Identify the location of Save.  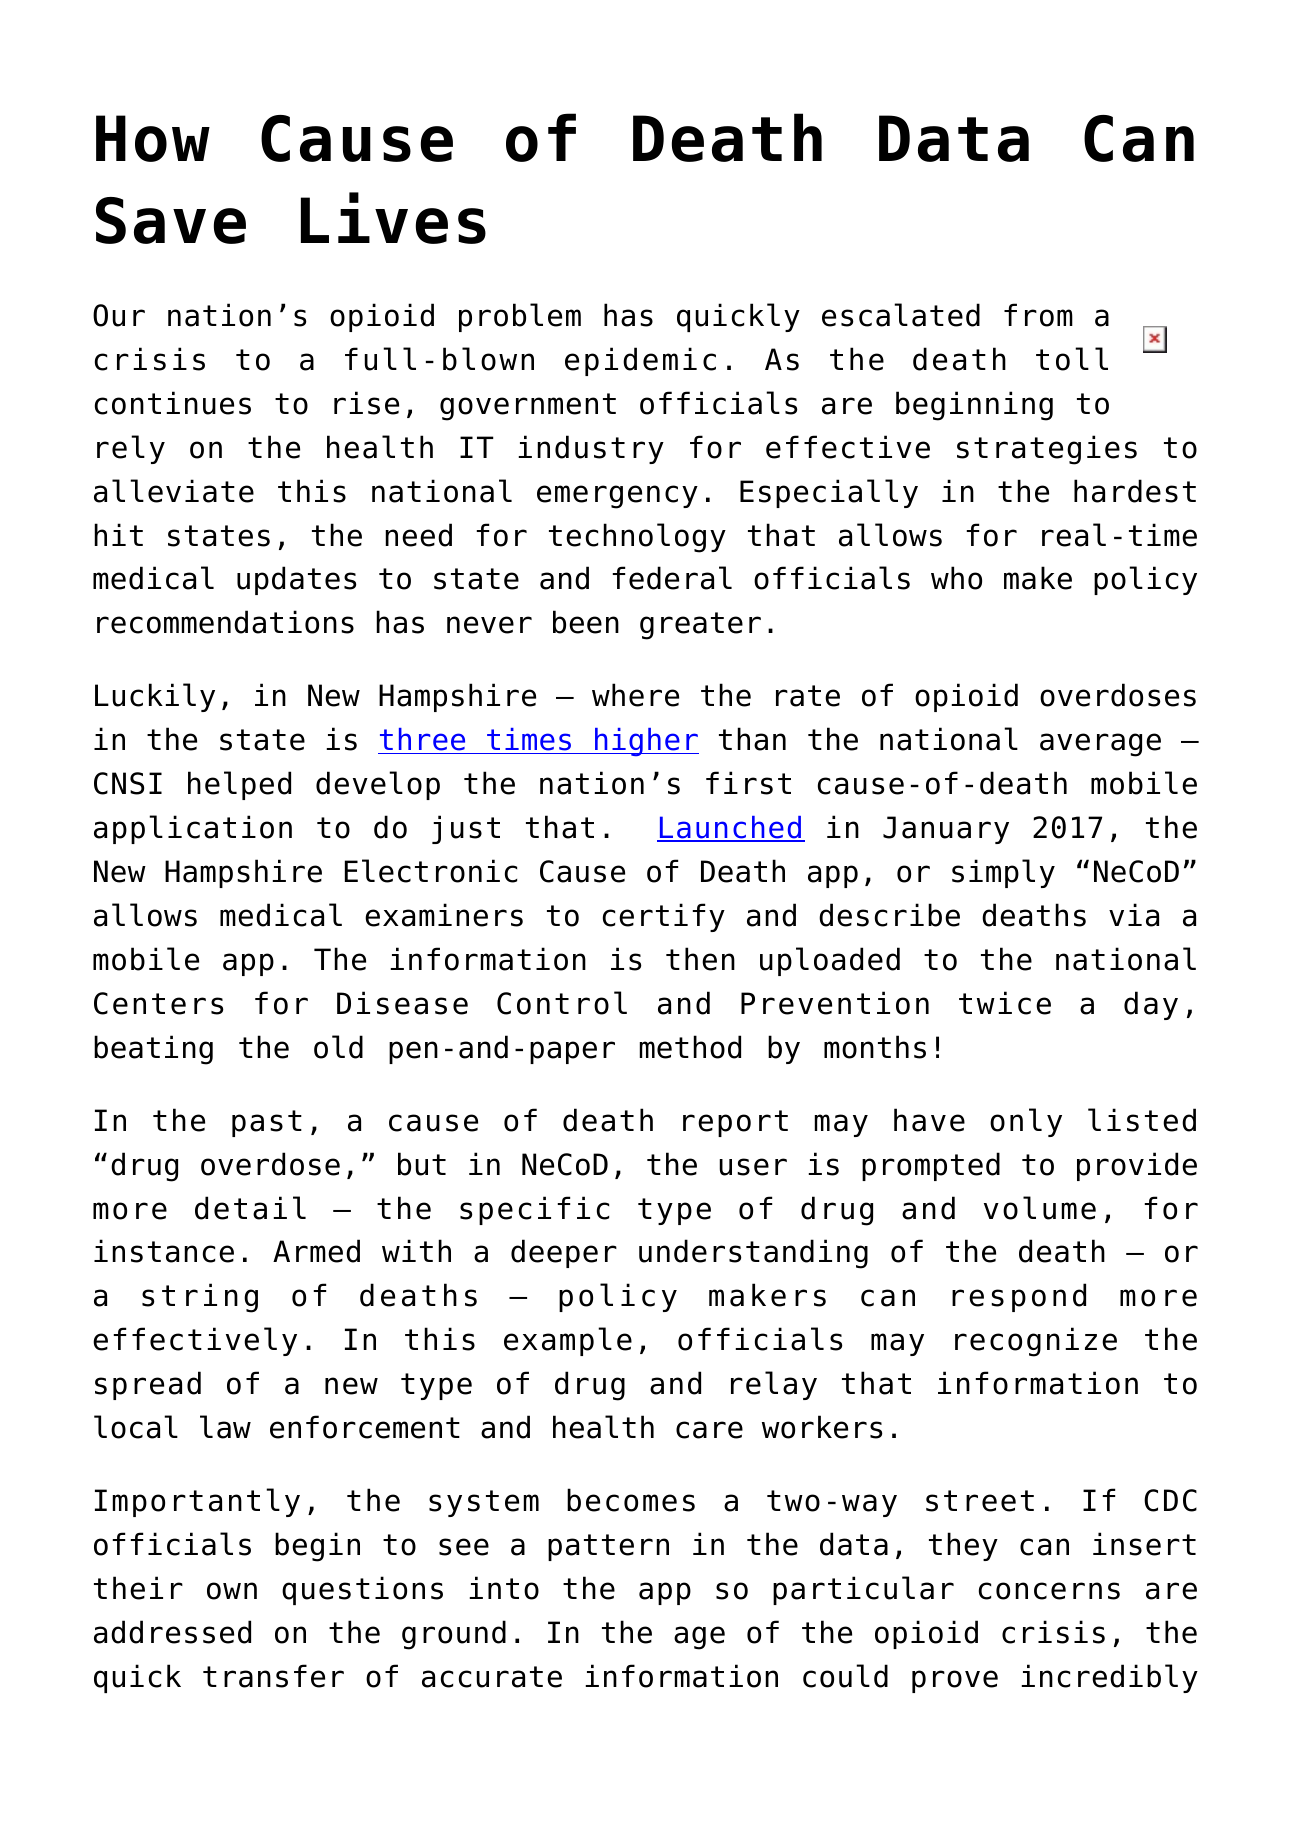
(171, 220).
